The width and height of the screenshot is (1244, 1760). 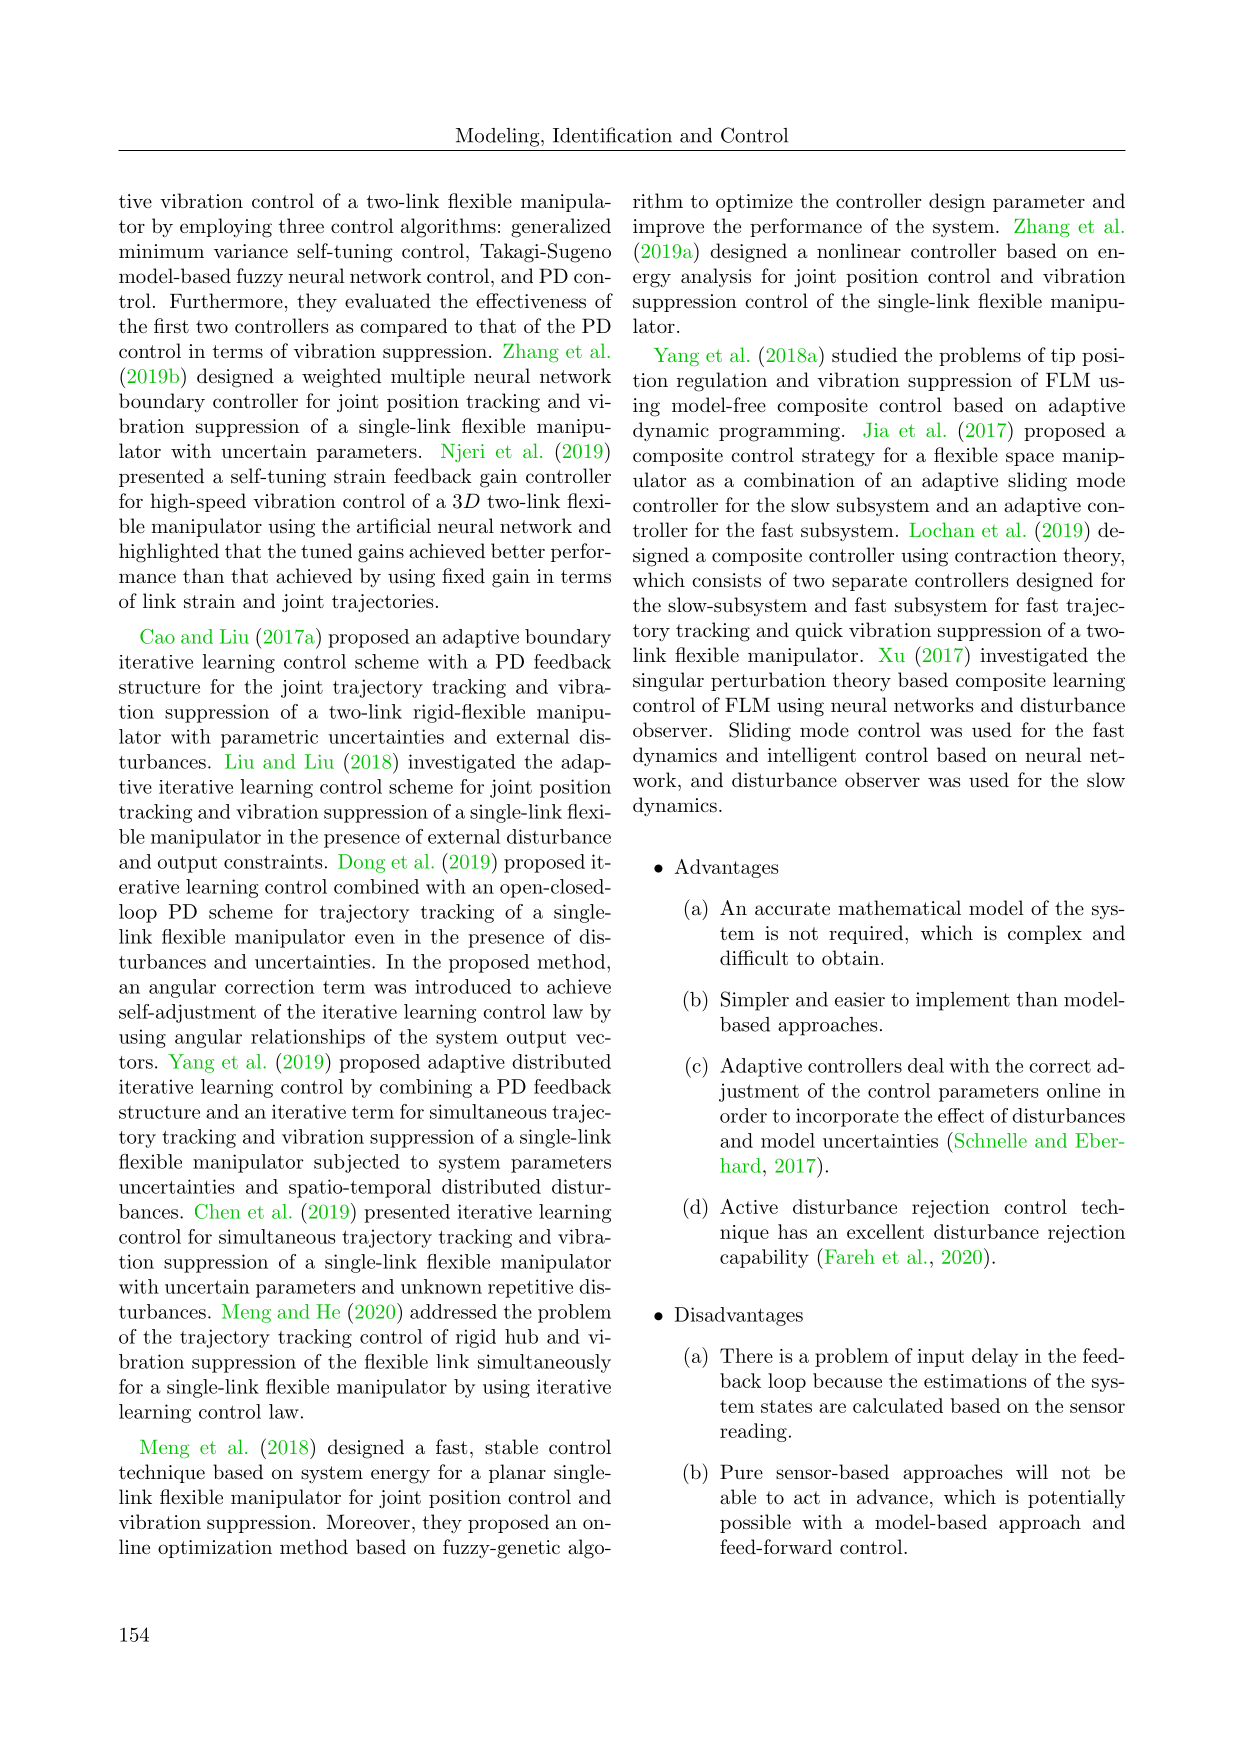 I want to click on Dong, so click(x=361, y=863).
